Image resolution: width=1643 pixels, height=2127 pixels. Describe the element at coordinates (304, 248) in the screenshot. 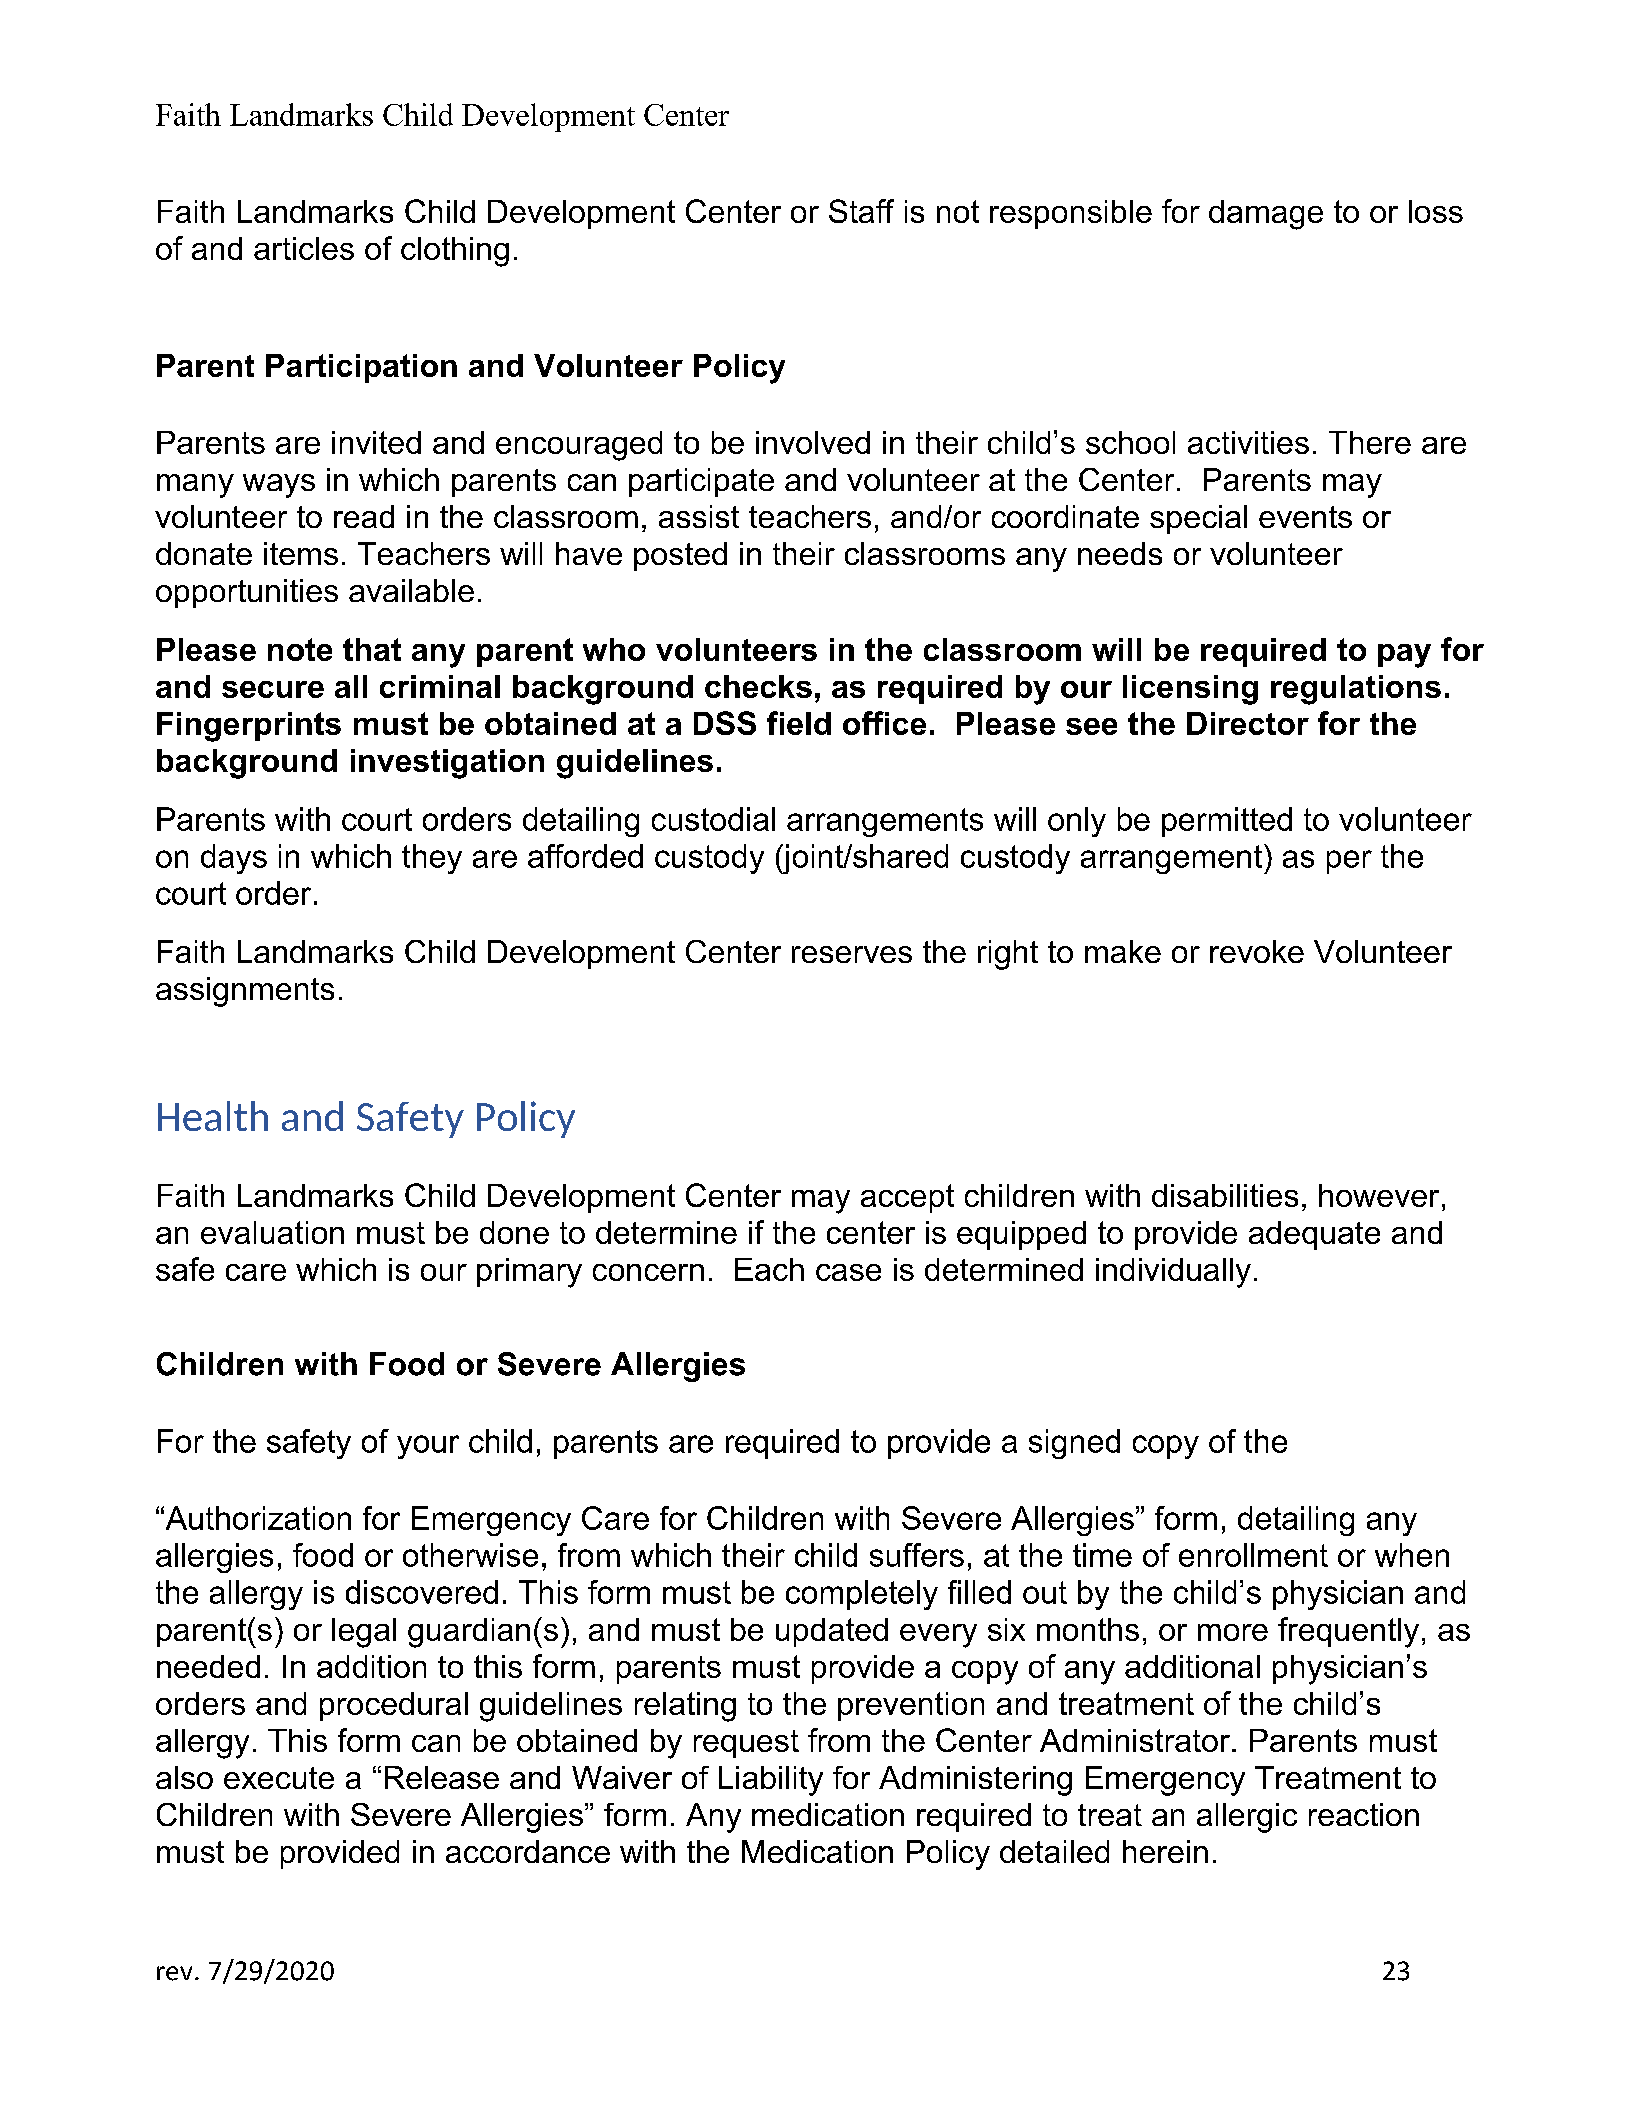

I see `articles` at that location.
